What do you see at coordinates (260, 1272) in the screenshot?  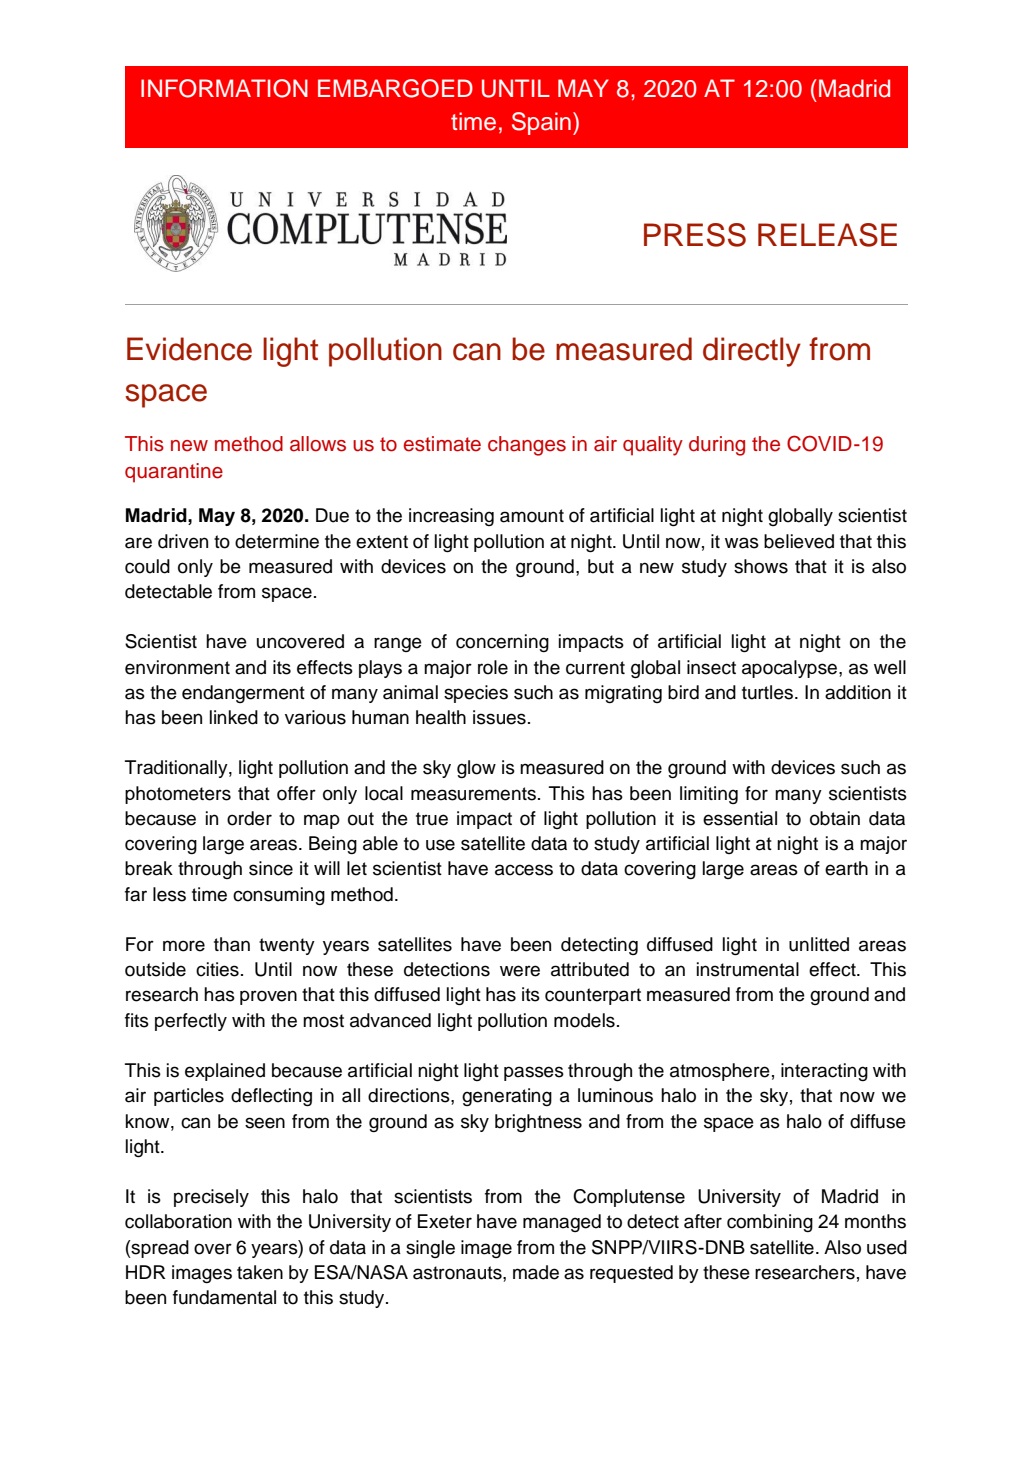 I see `taken` at bounding box center [260, 1272].
